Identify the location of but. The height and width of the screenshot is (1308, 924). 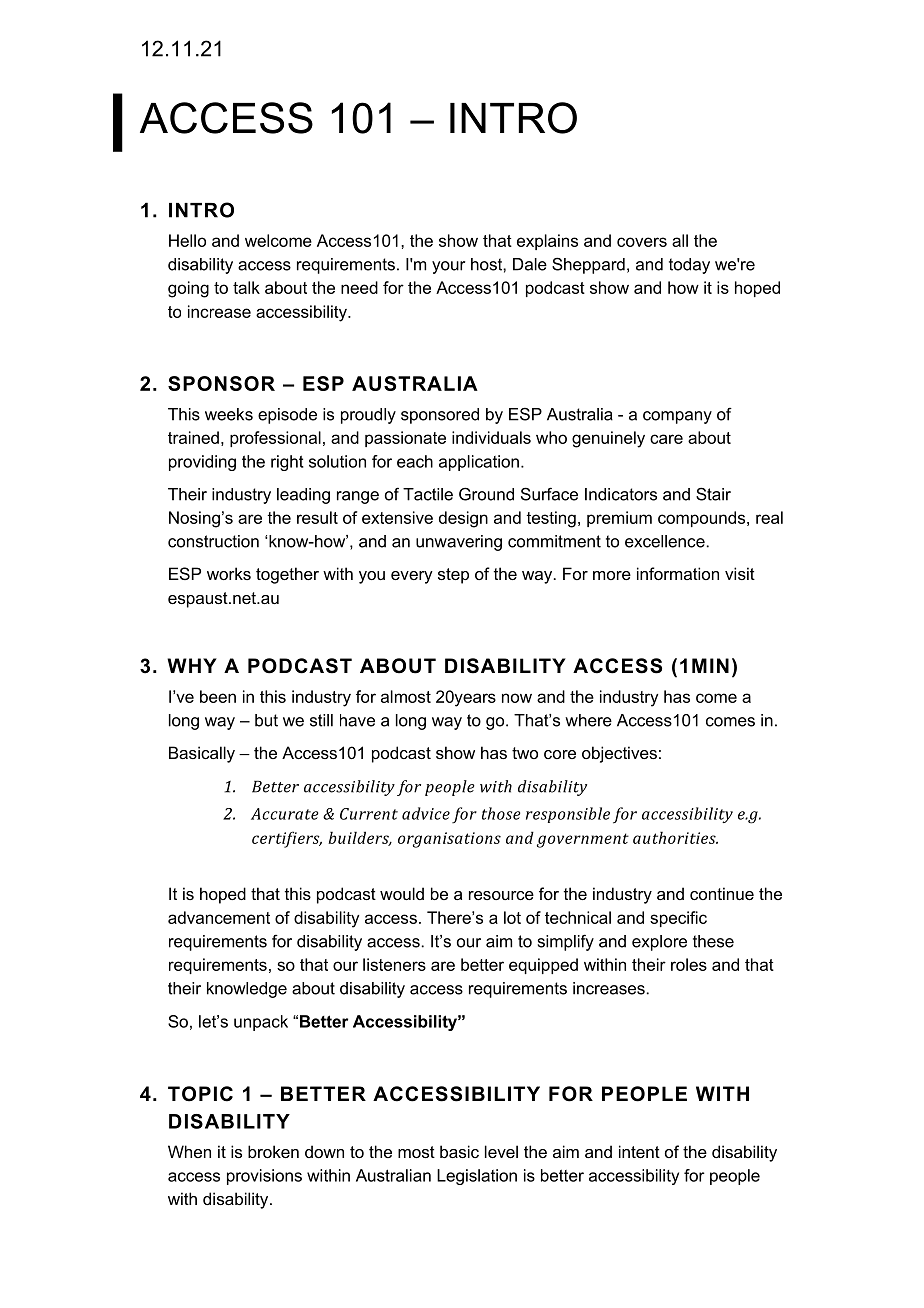
(266, 720).
